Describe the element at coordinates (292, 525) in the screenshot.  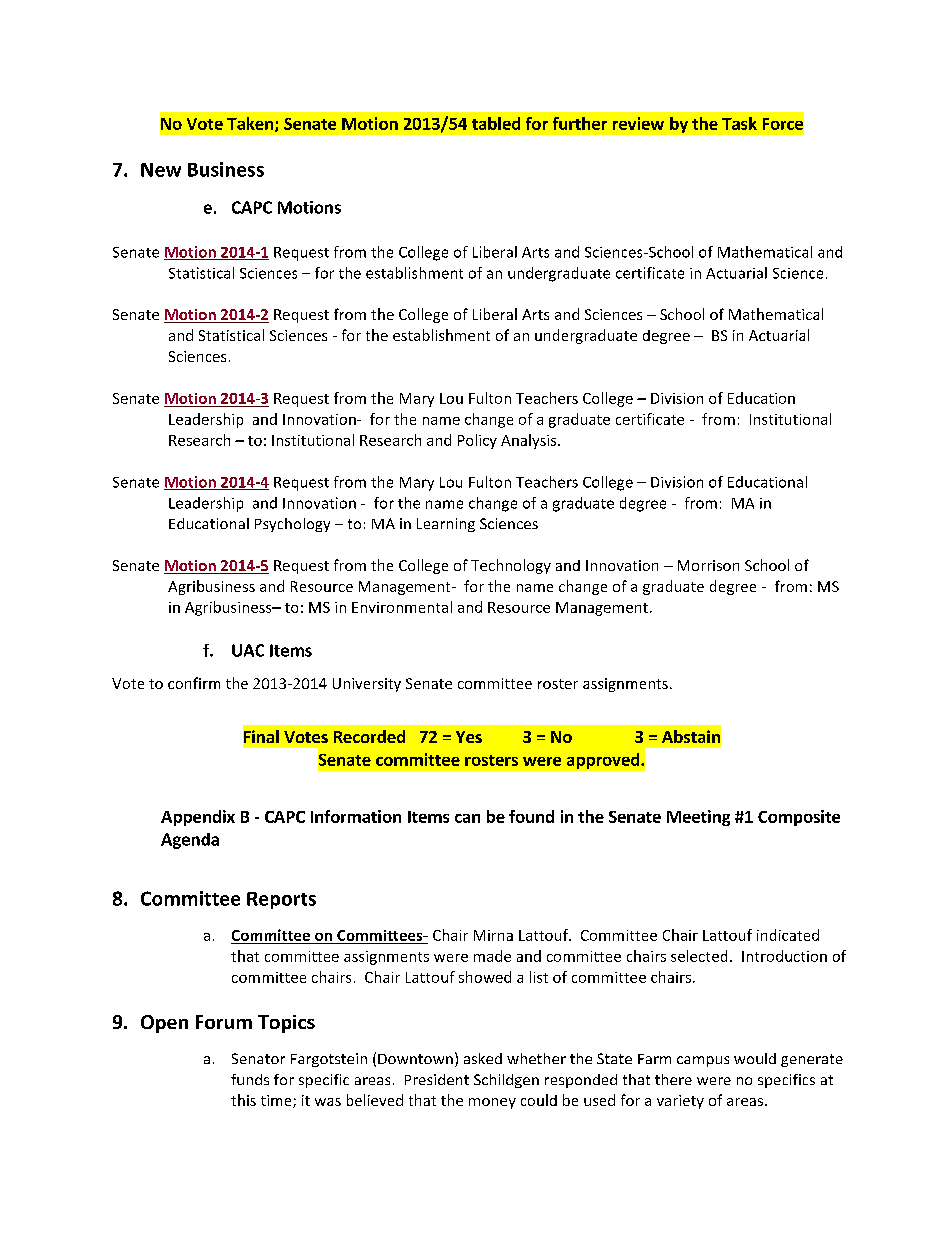
I see `Psychology` at that location.
